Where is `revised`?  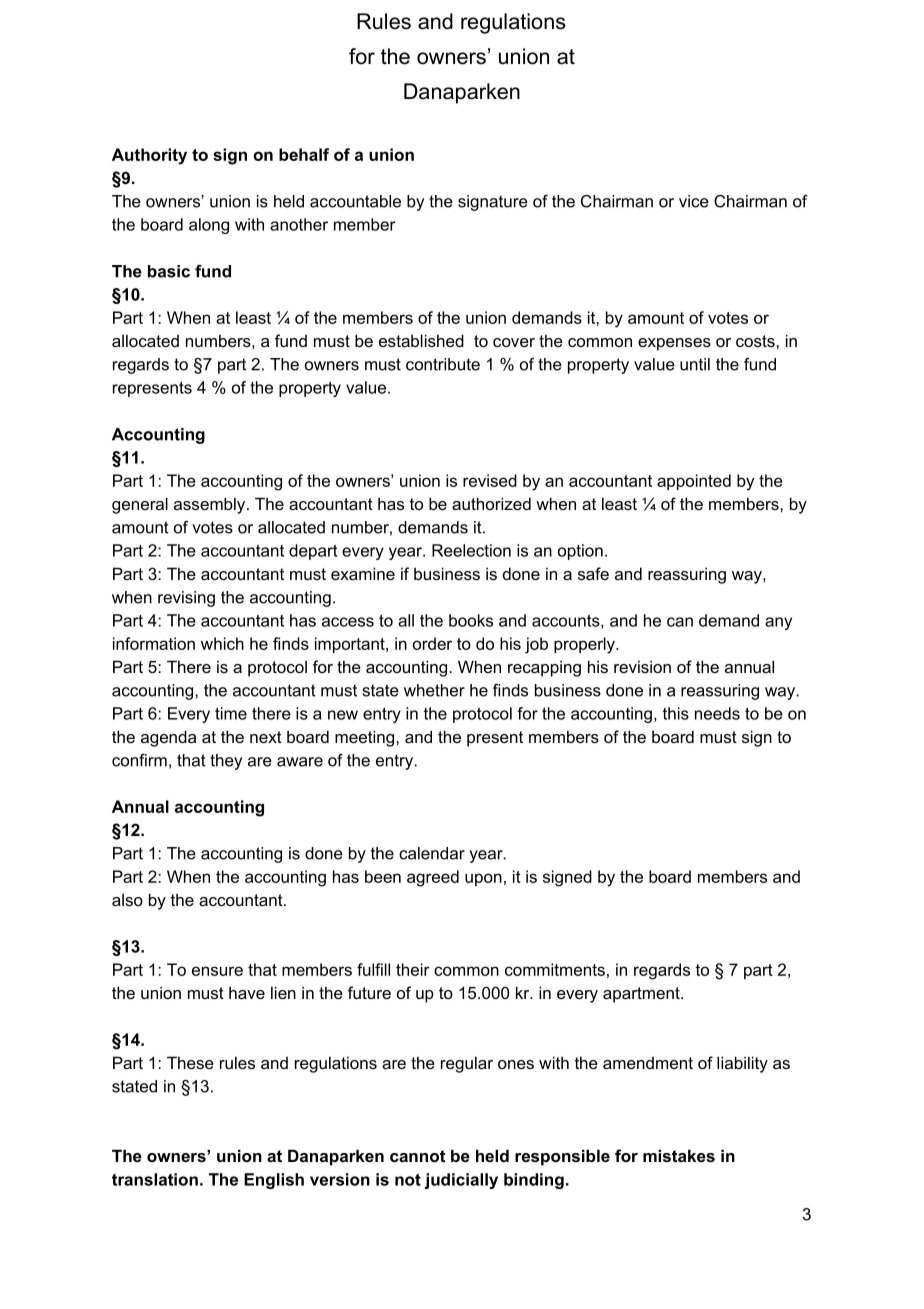 revised is located at coordinates (490, 480).
